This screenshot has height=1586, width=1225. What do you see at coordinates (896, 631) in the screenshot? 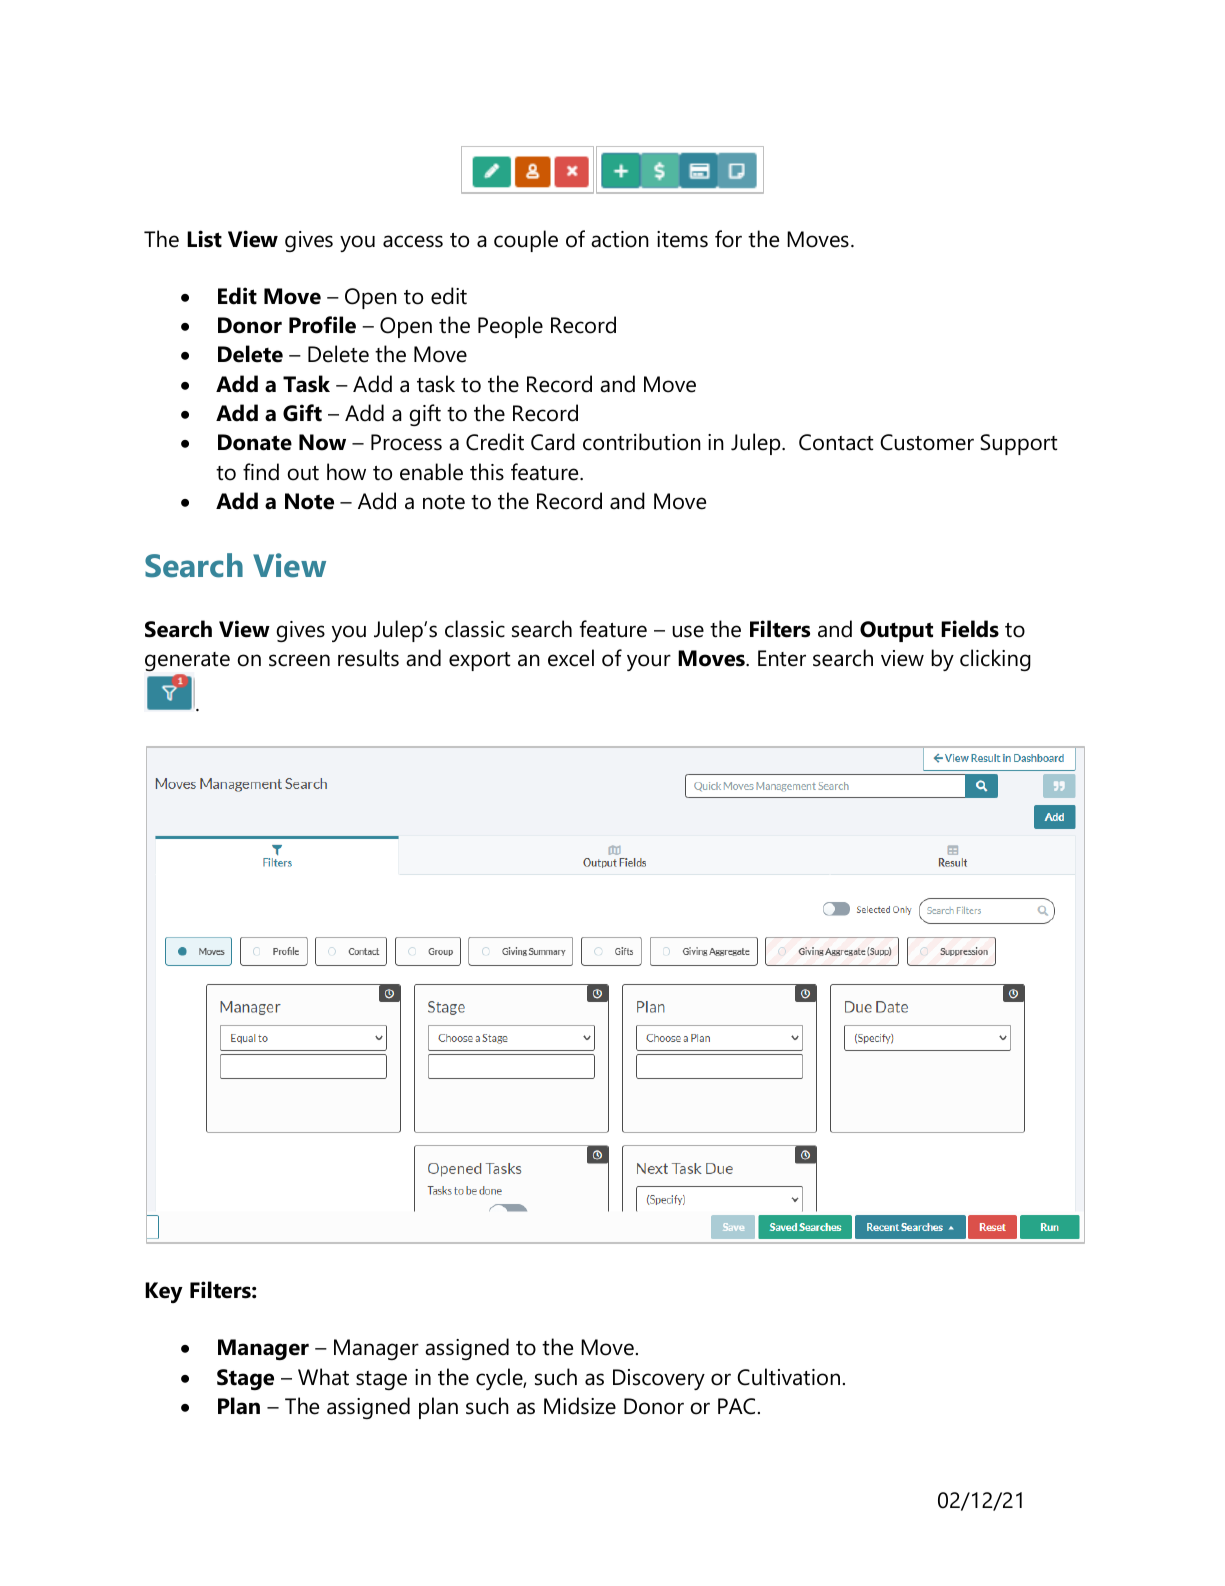
I see `Output` at bounding box center [896, 631].
